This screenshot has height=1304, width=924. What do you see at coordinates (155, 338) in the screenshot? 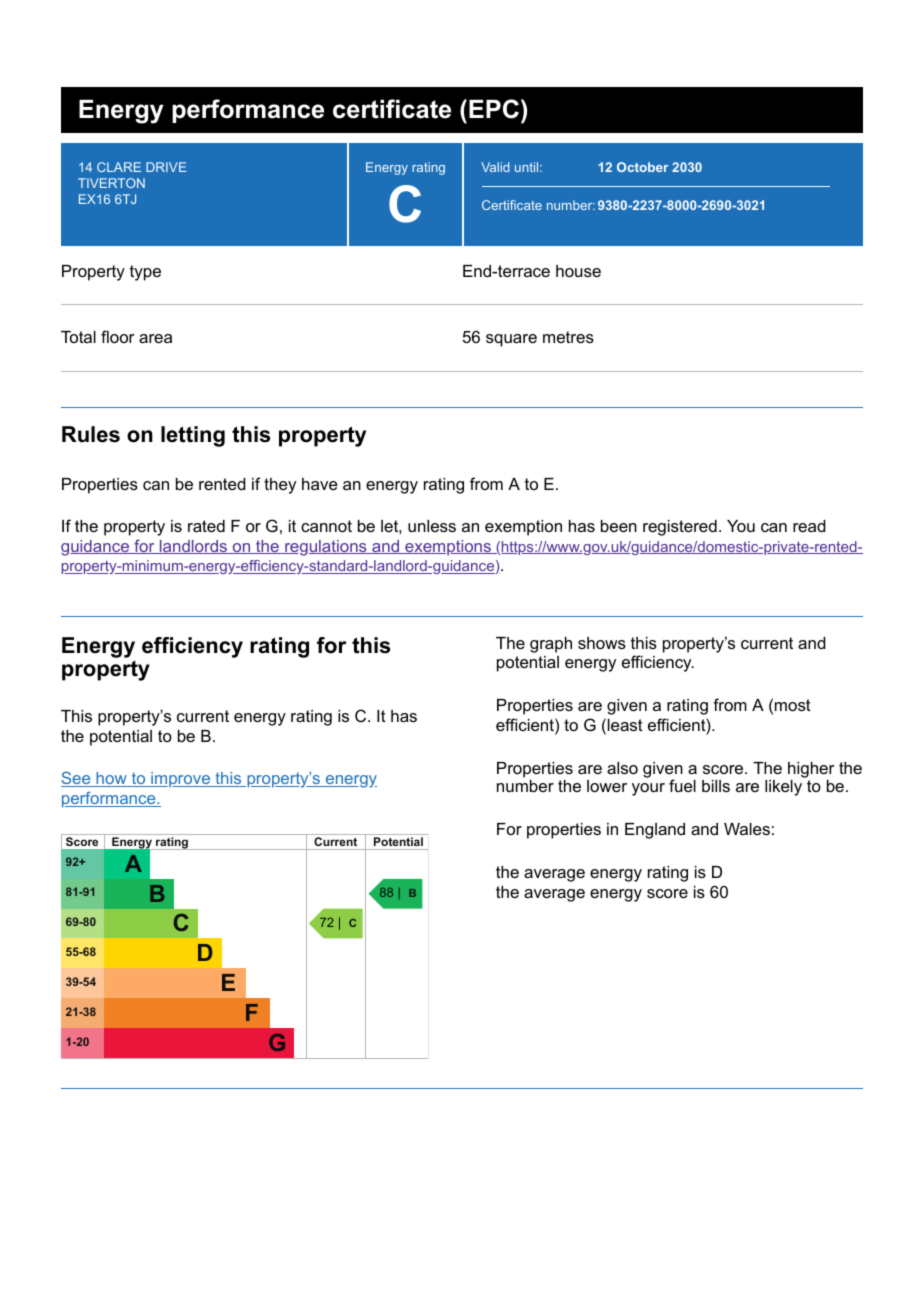
I see `area` at bounding box center [155, 338].
